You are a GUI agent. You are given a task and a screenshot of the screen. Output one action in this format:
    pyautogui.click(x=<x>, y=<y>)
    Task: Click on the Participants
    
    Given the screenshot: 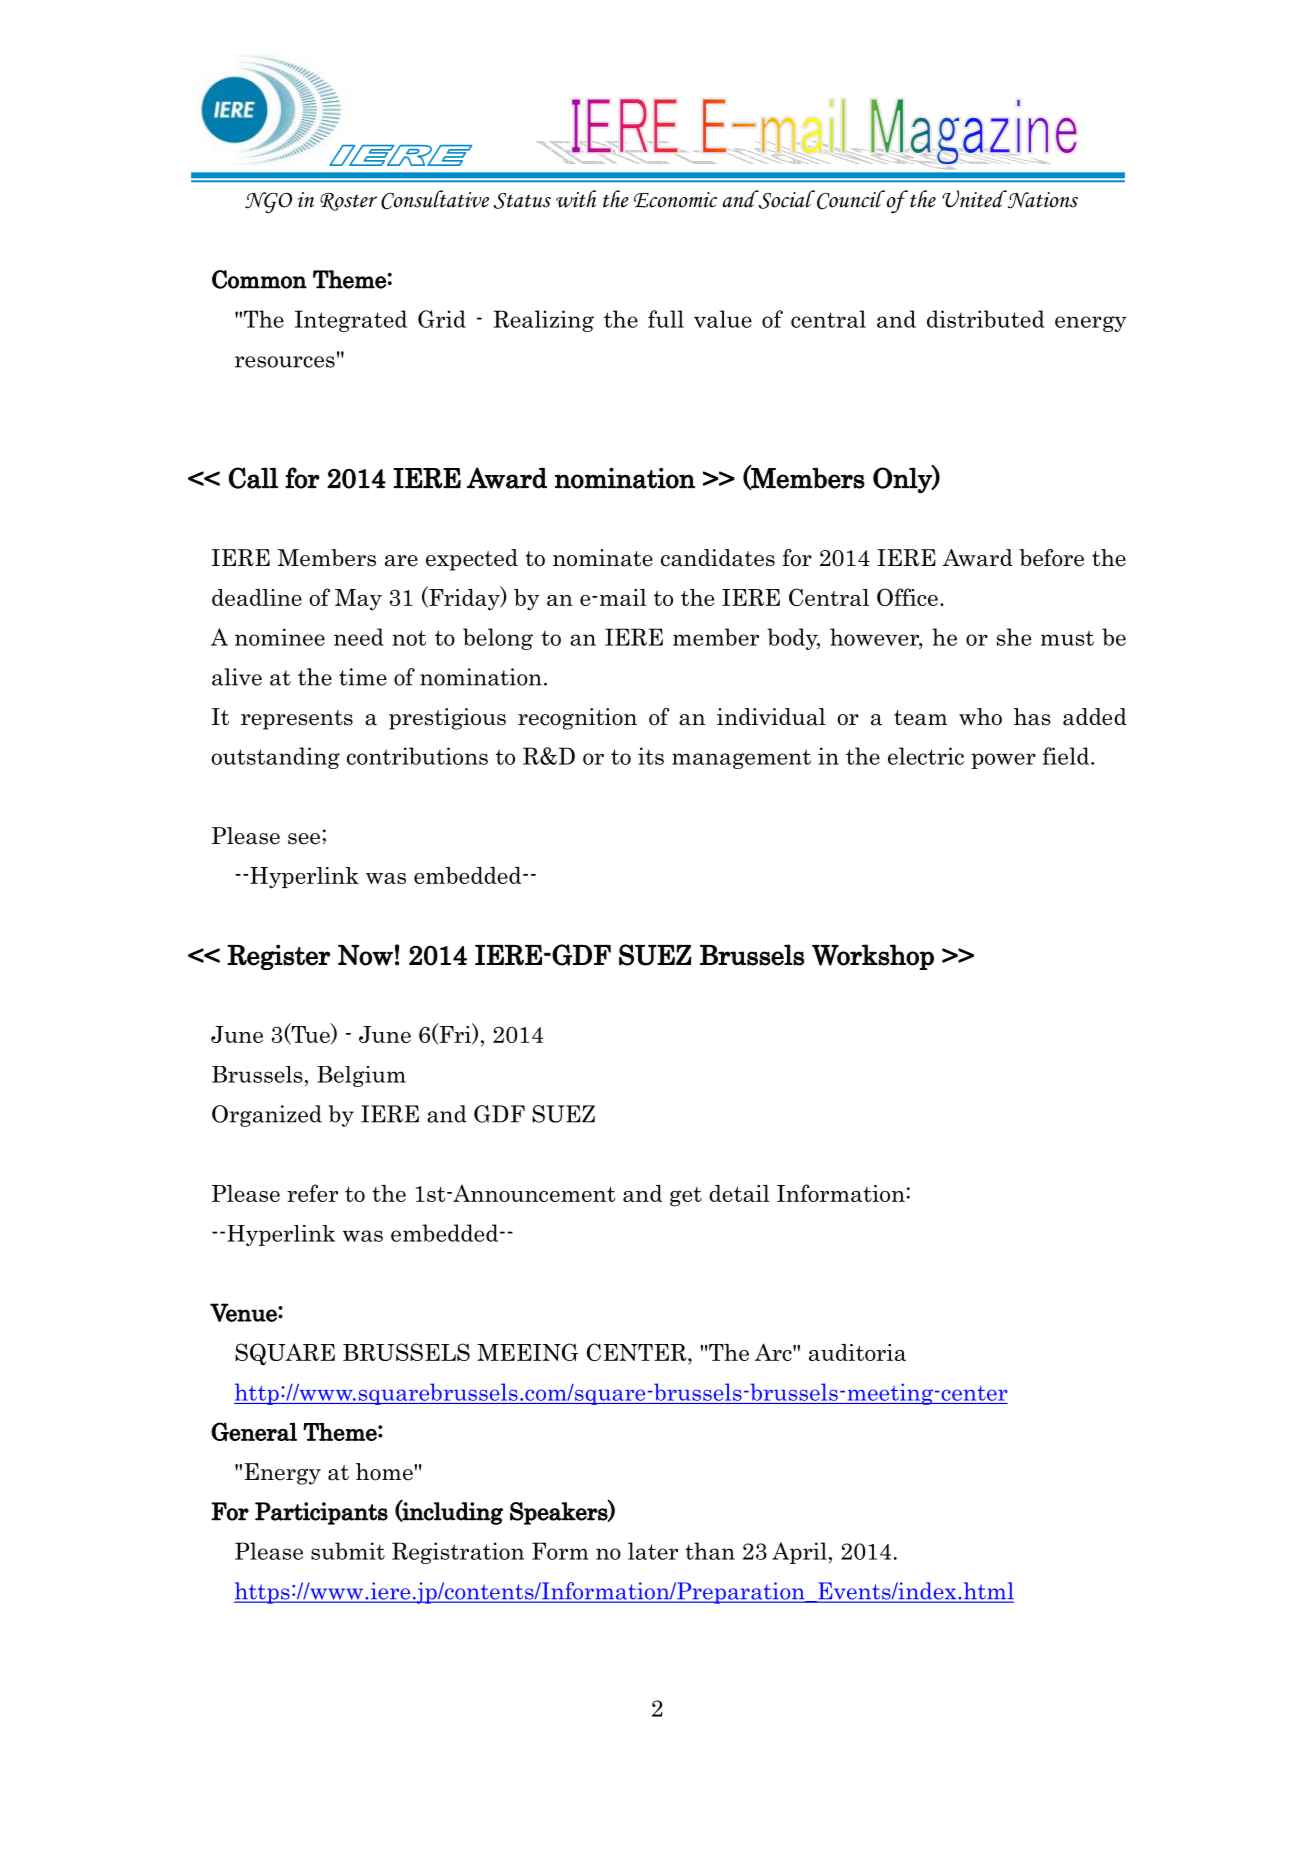 What is the action you would take?
    pyautogui.click(x=321, y=1513)
